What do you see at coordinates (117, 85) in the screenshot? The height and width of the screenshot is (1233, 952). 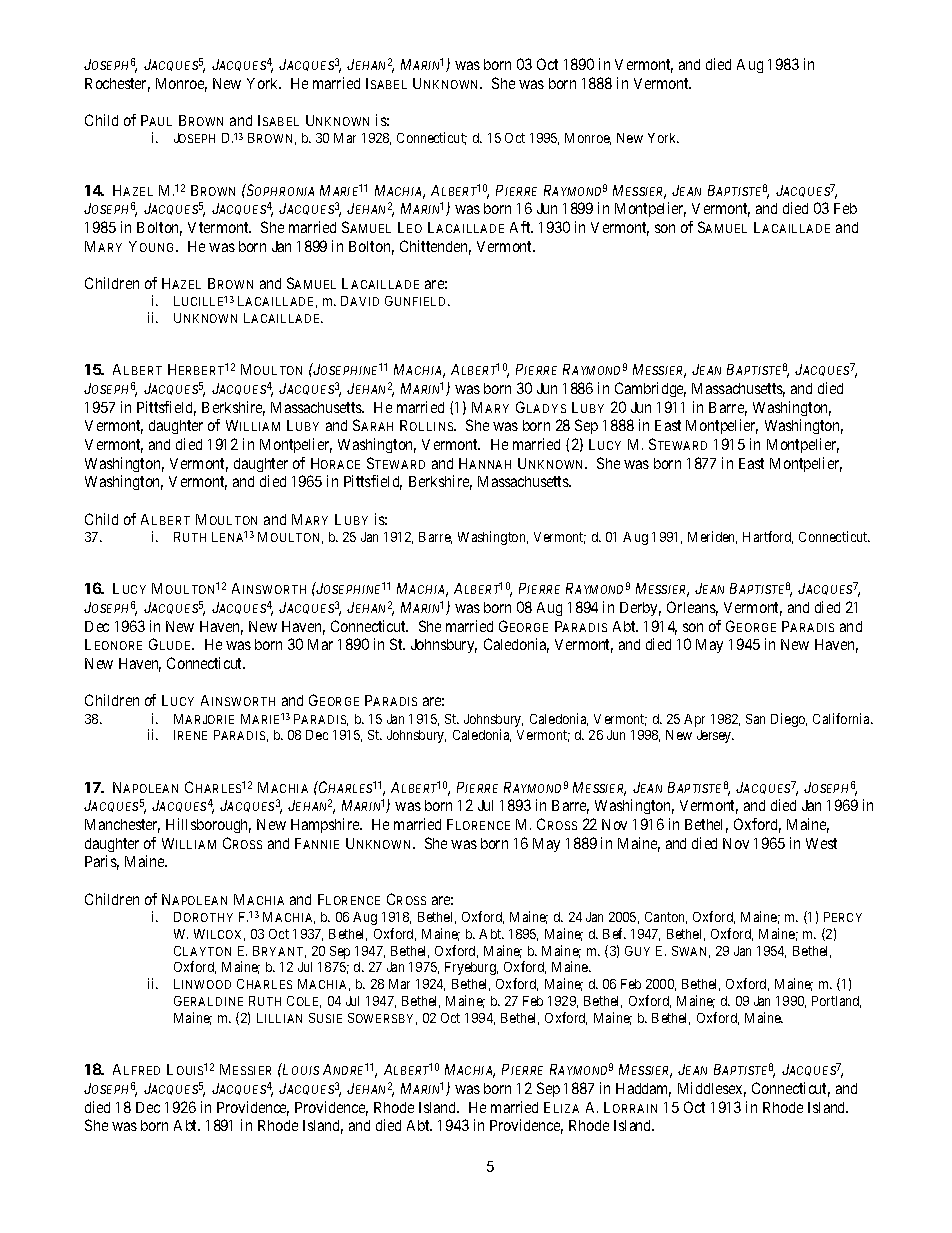 I see `Rochester` at bounding box center [117, 85].
